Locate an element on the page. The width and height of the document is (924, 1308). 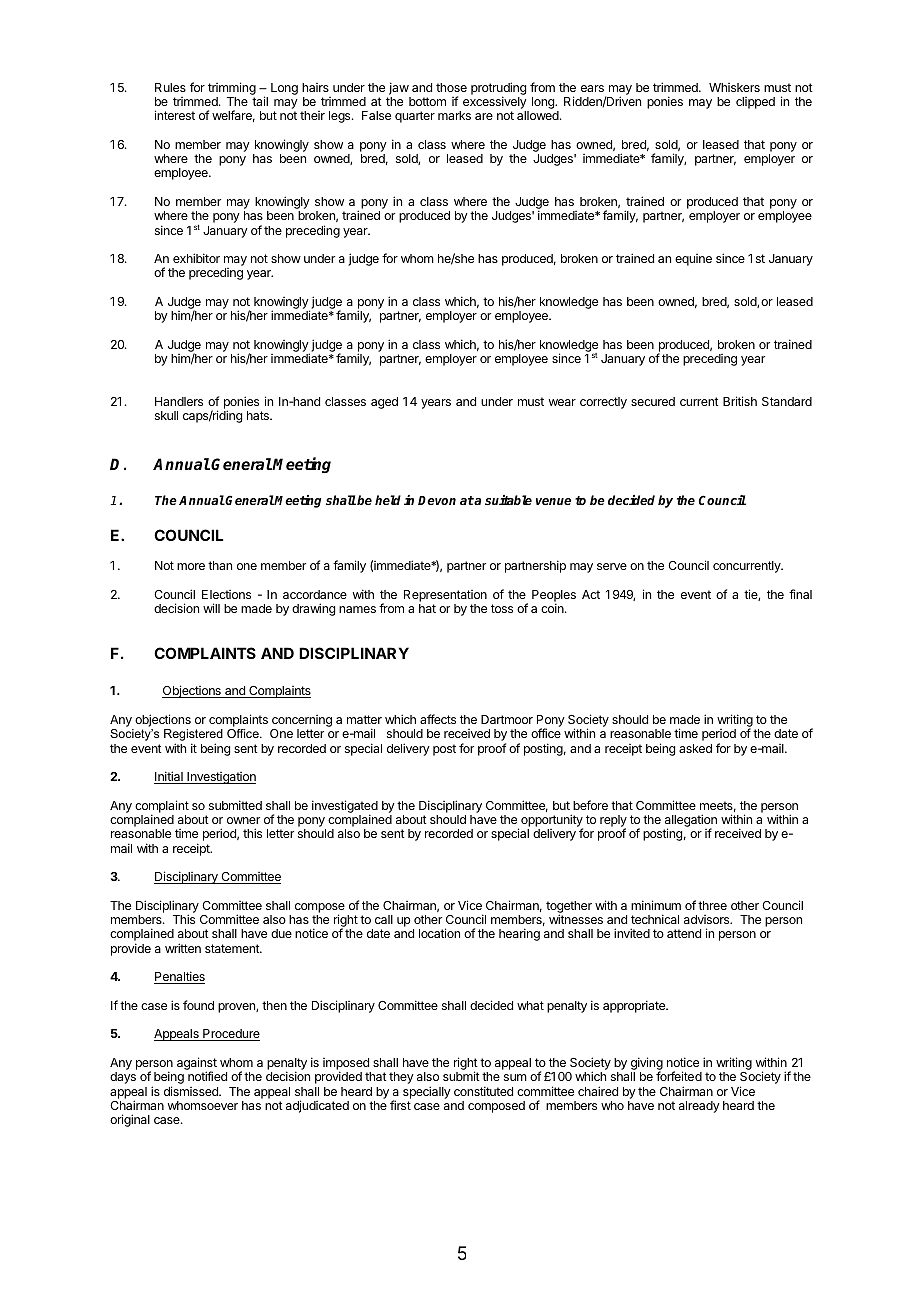
clipped is located at coordinates (755, 103).
